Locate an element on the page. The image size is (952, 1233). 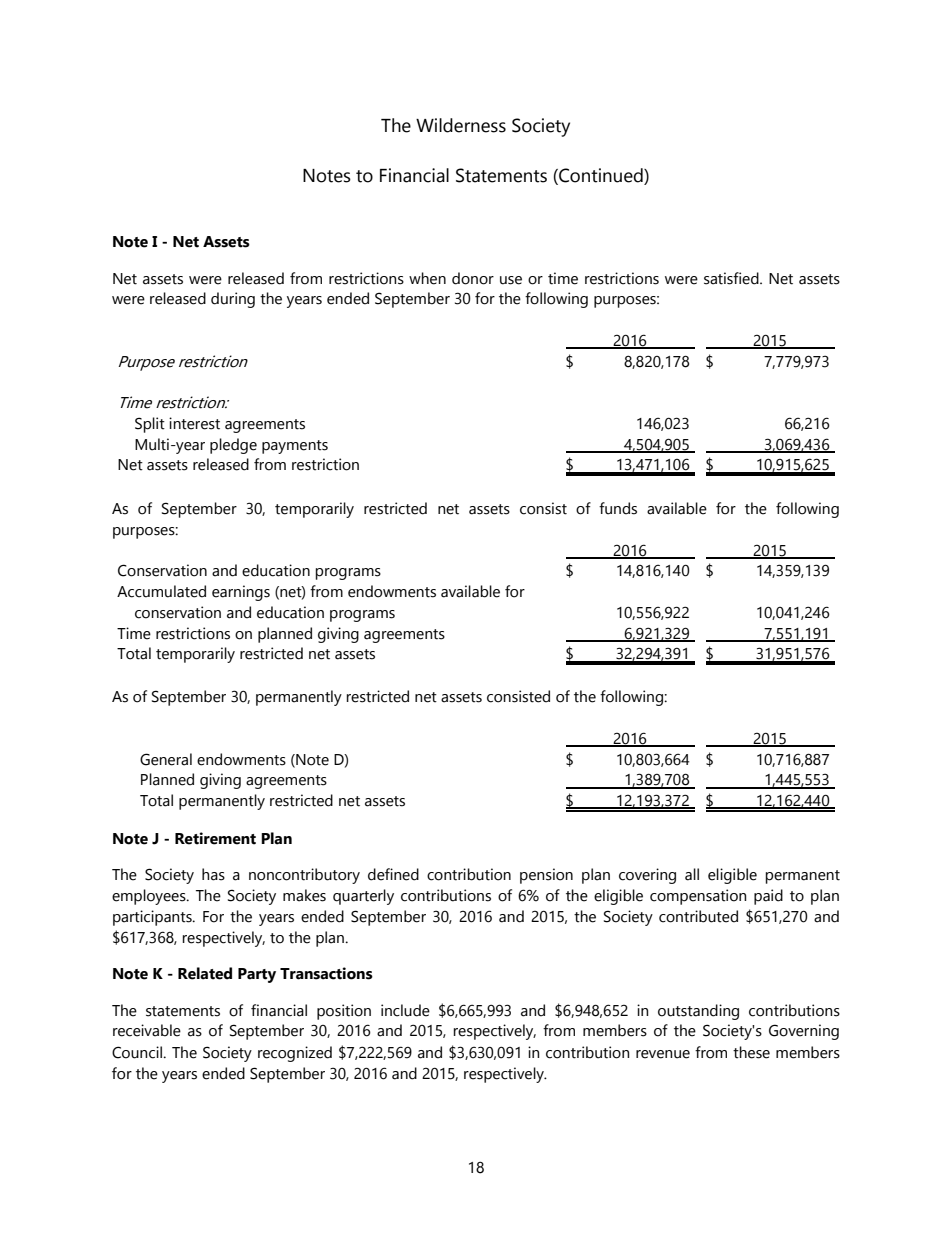
during is located at coordinates (233, 300).
